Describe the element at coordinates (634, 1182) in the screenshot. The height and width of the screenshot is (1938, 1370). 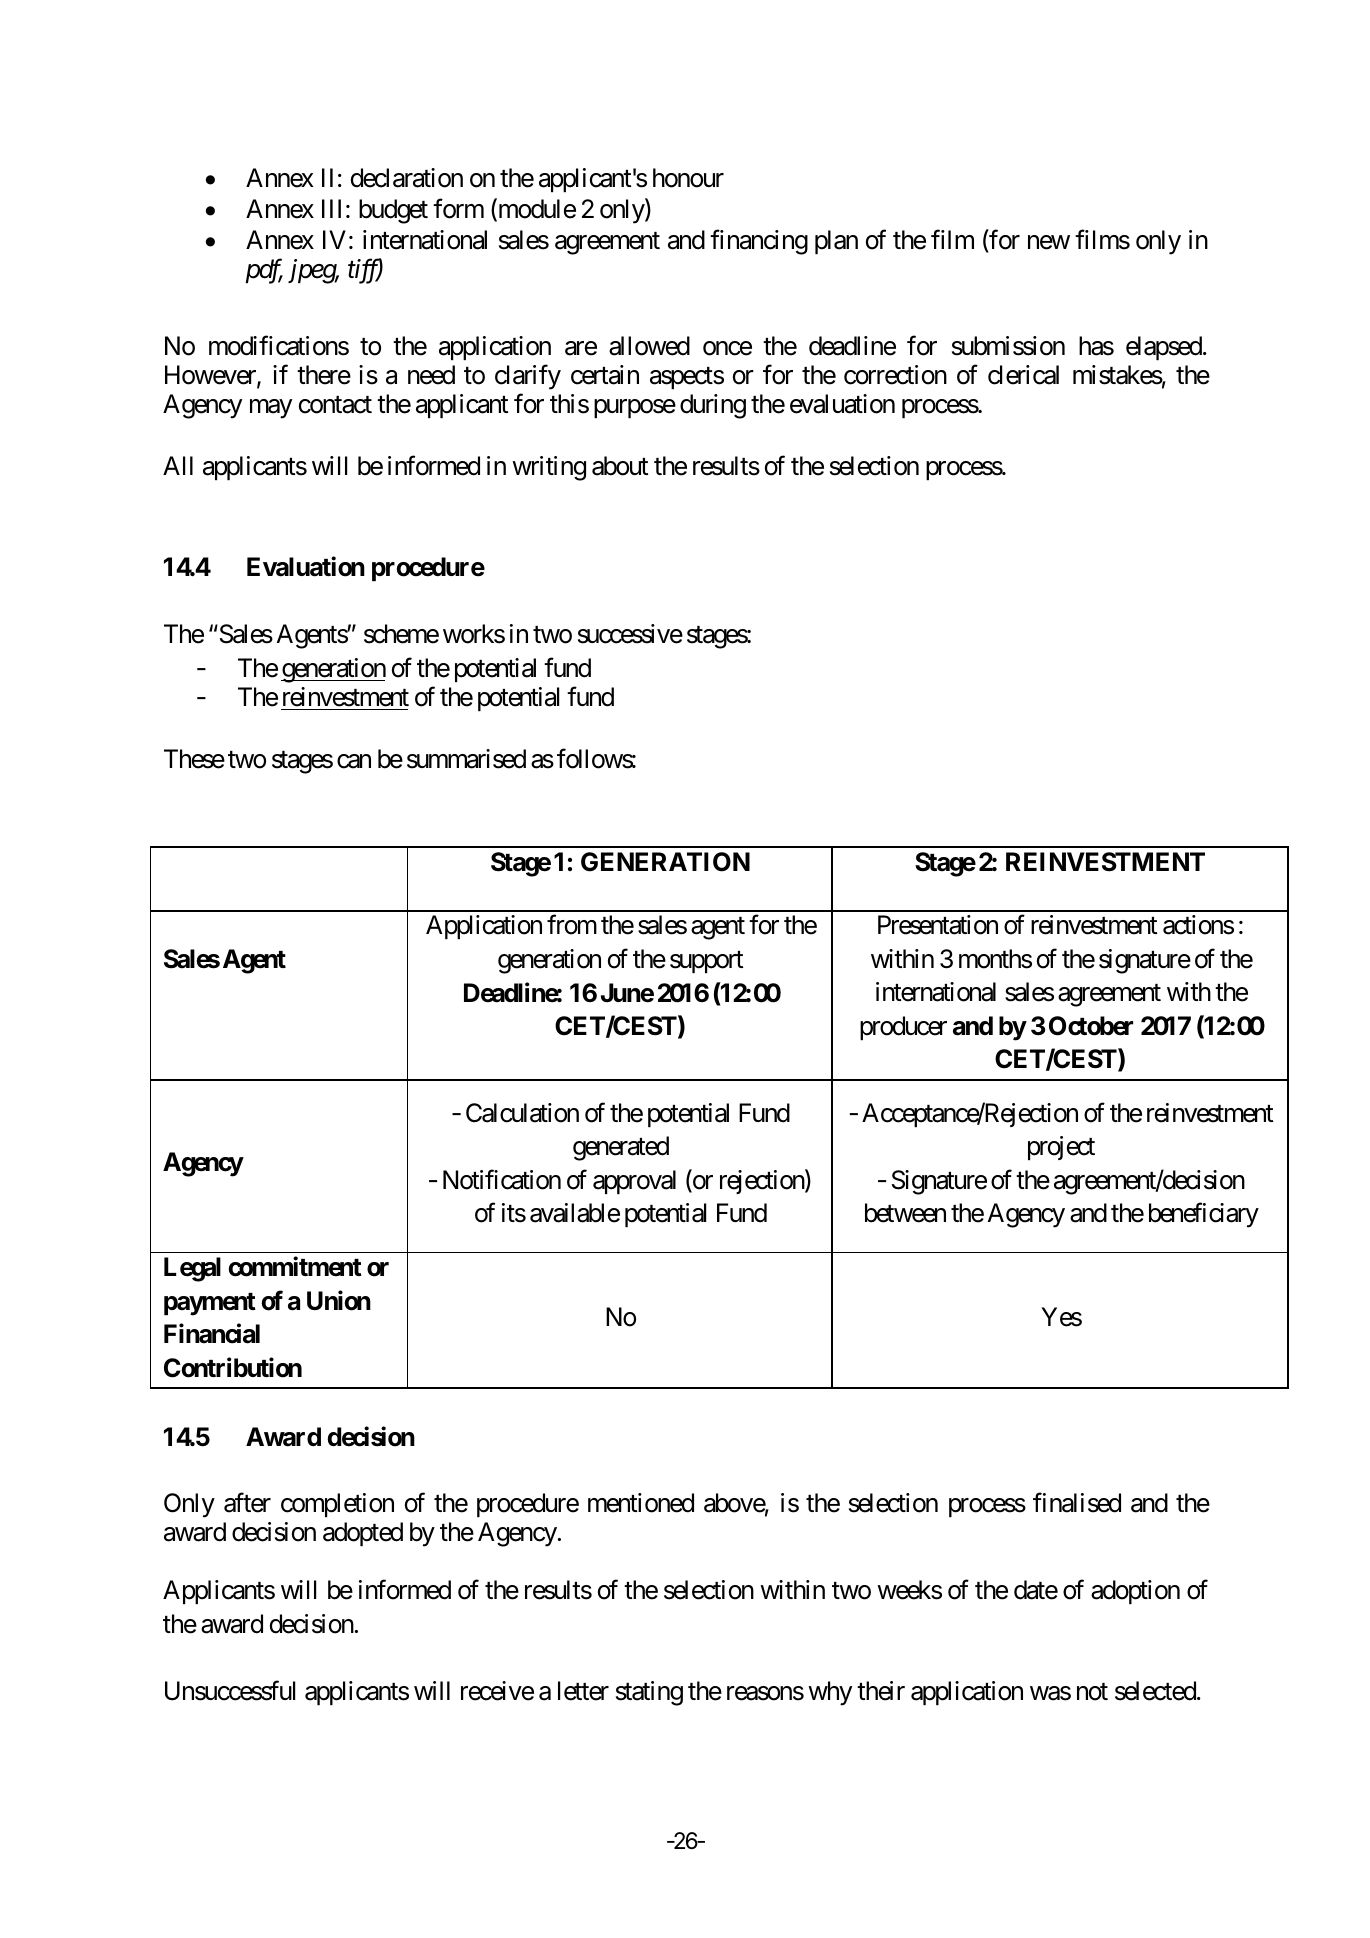
I see `approval` at that location.
